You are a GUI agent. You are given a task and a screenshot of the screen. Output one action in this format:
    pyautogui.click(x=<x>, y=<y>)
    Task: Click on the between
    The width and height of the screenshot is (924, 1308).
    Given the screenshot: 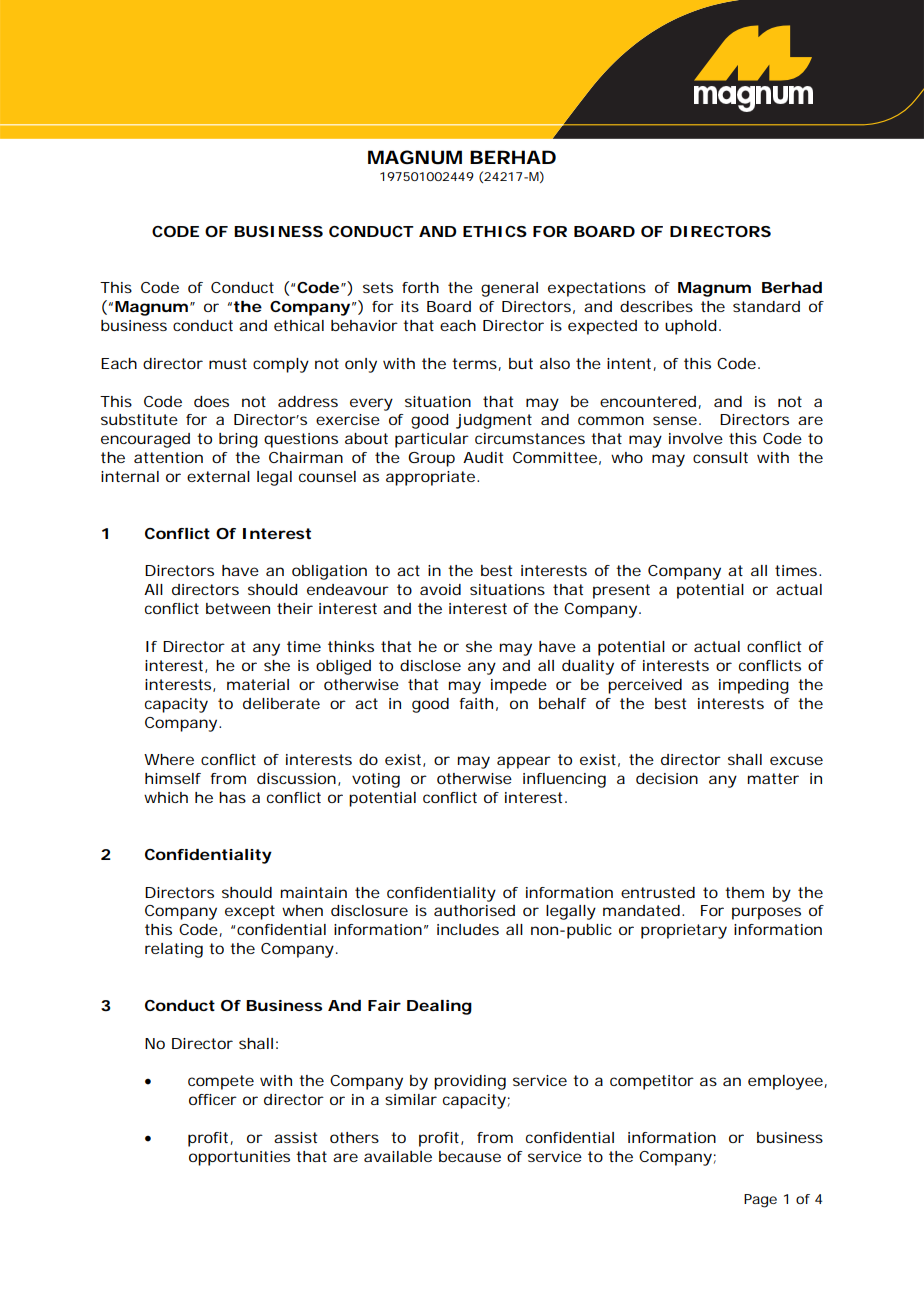 What is the action you would take?
    pyautogui.click(x=238, y=608)
